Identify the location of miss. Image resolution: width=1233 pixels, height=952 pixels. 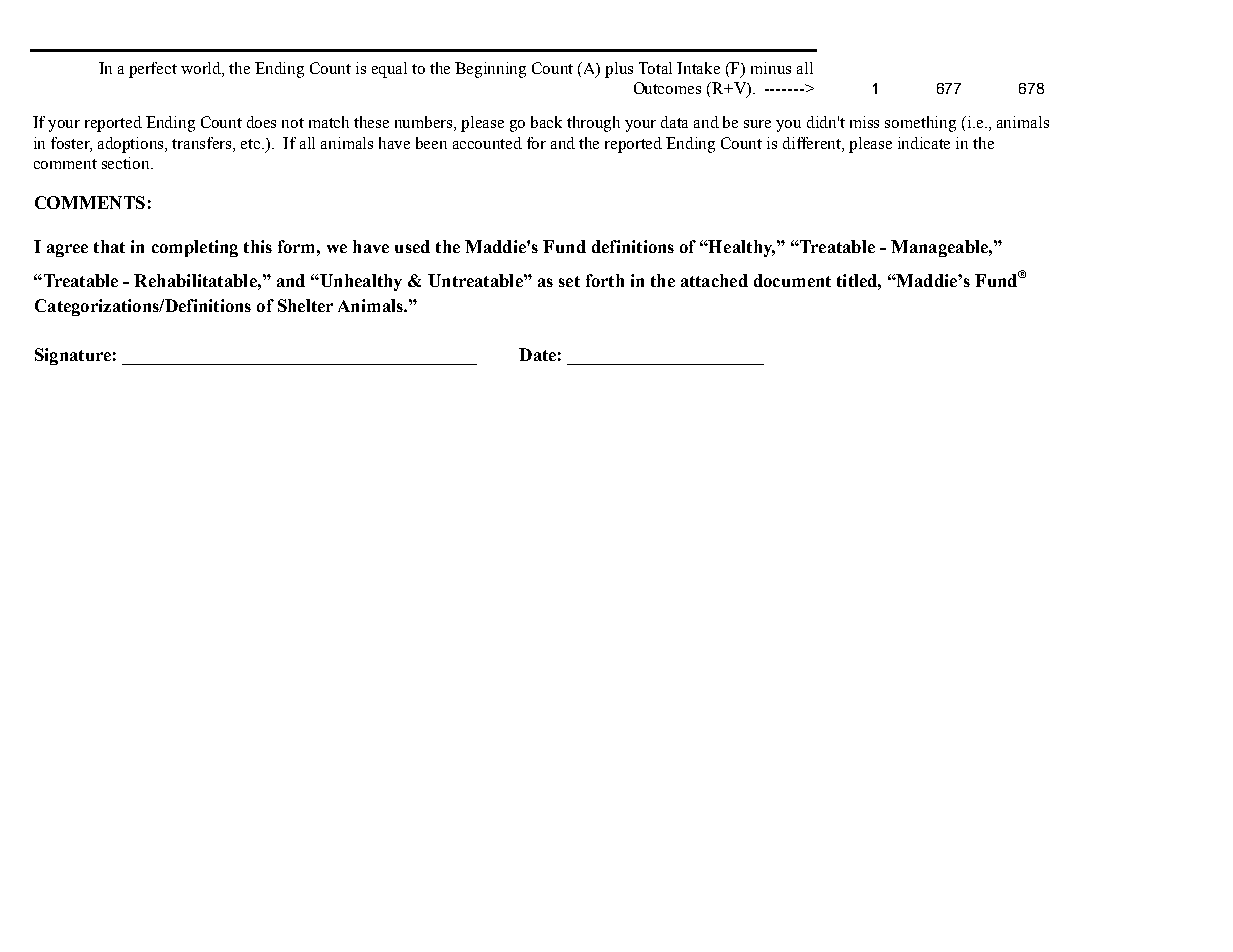
(864, 122).
